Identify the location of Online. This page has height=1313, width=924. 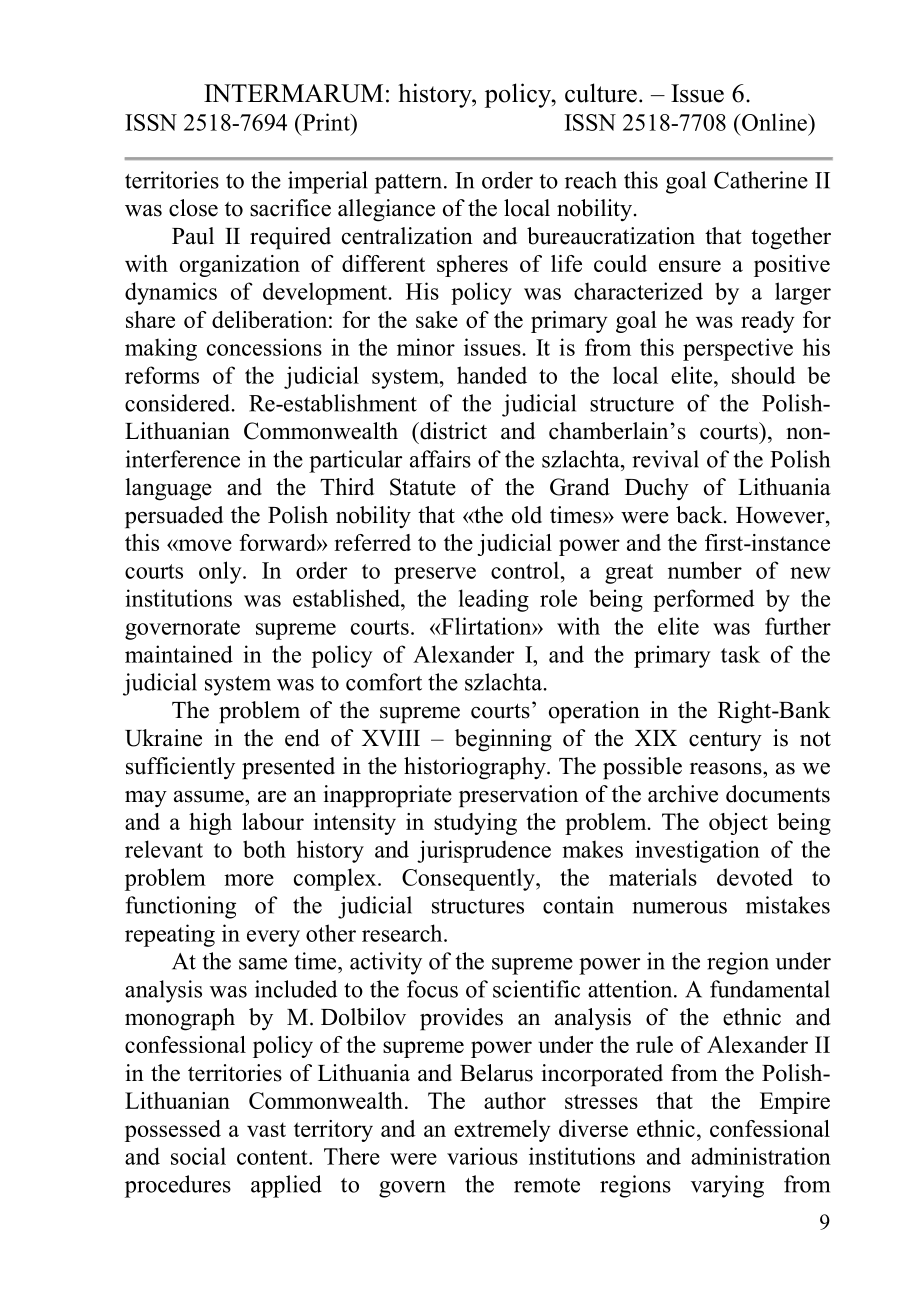
(775, 122).
